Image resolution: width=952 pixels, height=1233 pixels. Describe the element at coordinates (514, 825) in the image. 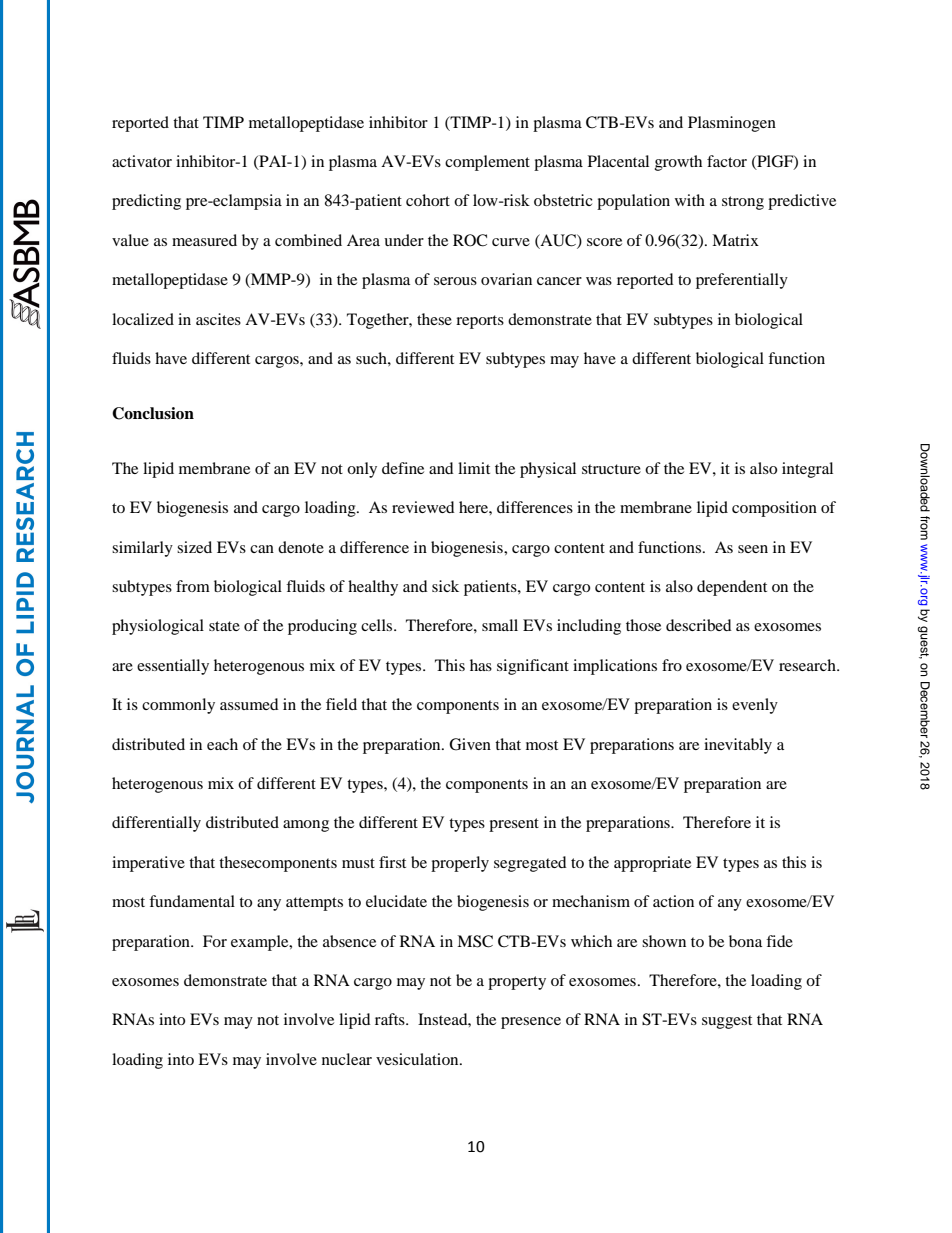

I see `present` at that location.
